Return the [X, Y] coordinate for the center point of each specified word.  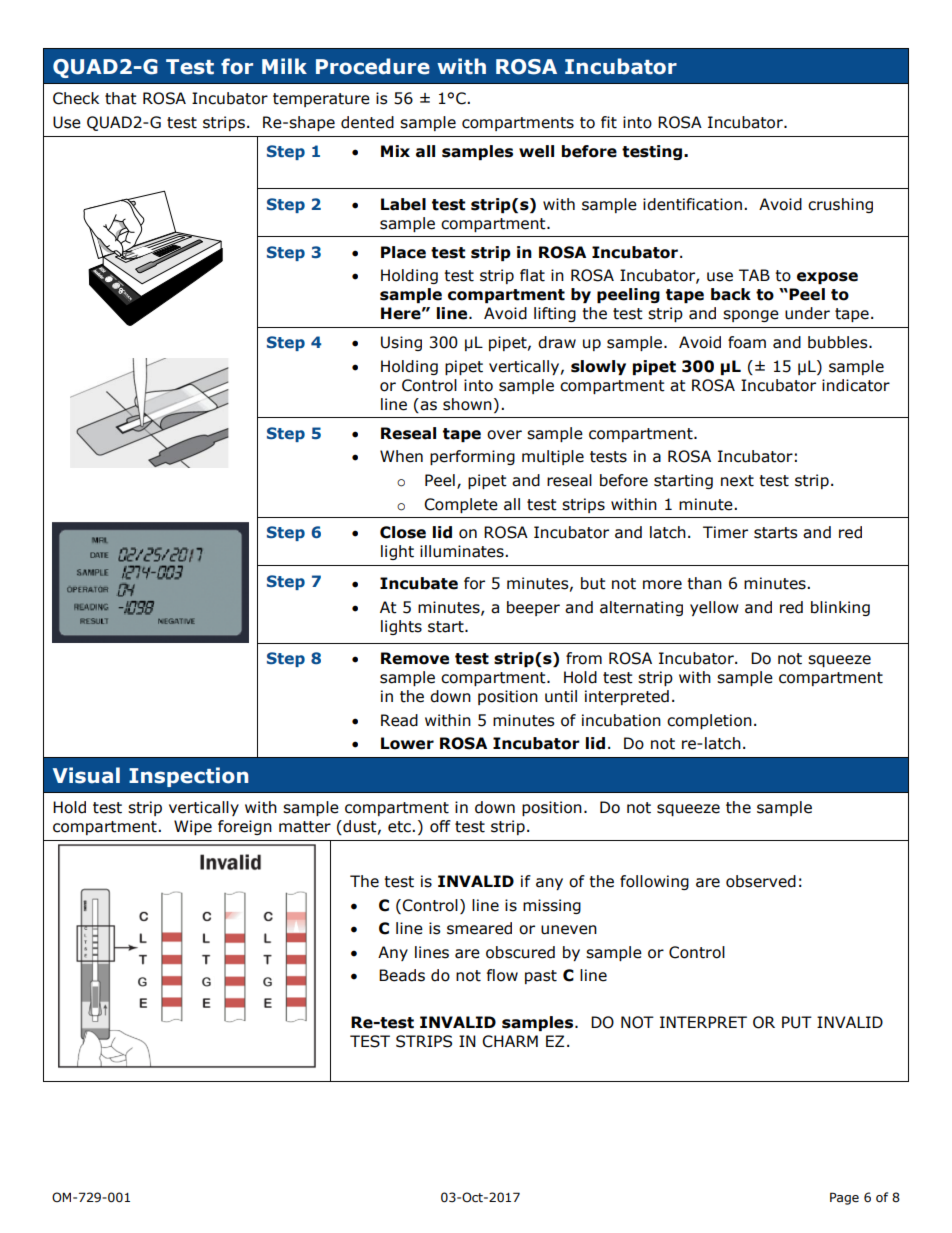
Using [401, 343]
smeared [479, 928]
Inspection [189, 777]
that [121, 98]
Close [403, 532]
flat [532, 275]
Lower [407, 743]
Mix [395, 151]
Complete [461, 505]
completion [709, 721]
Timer [725, 532]
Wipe [193, 827]
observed [761, 881]
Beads [402, 975]
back [731, 294]
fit [609, 122]
